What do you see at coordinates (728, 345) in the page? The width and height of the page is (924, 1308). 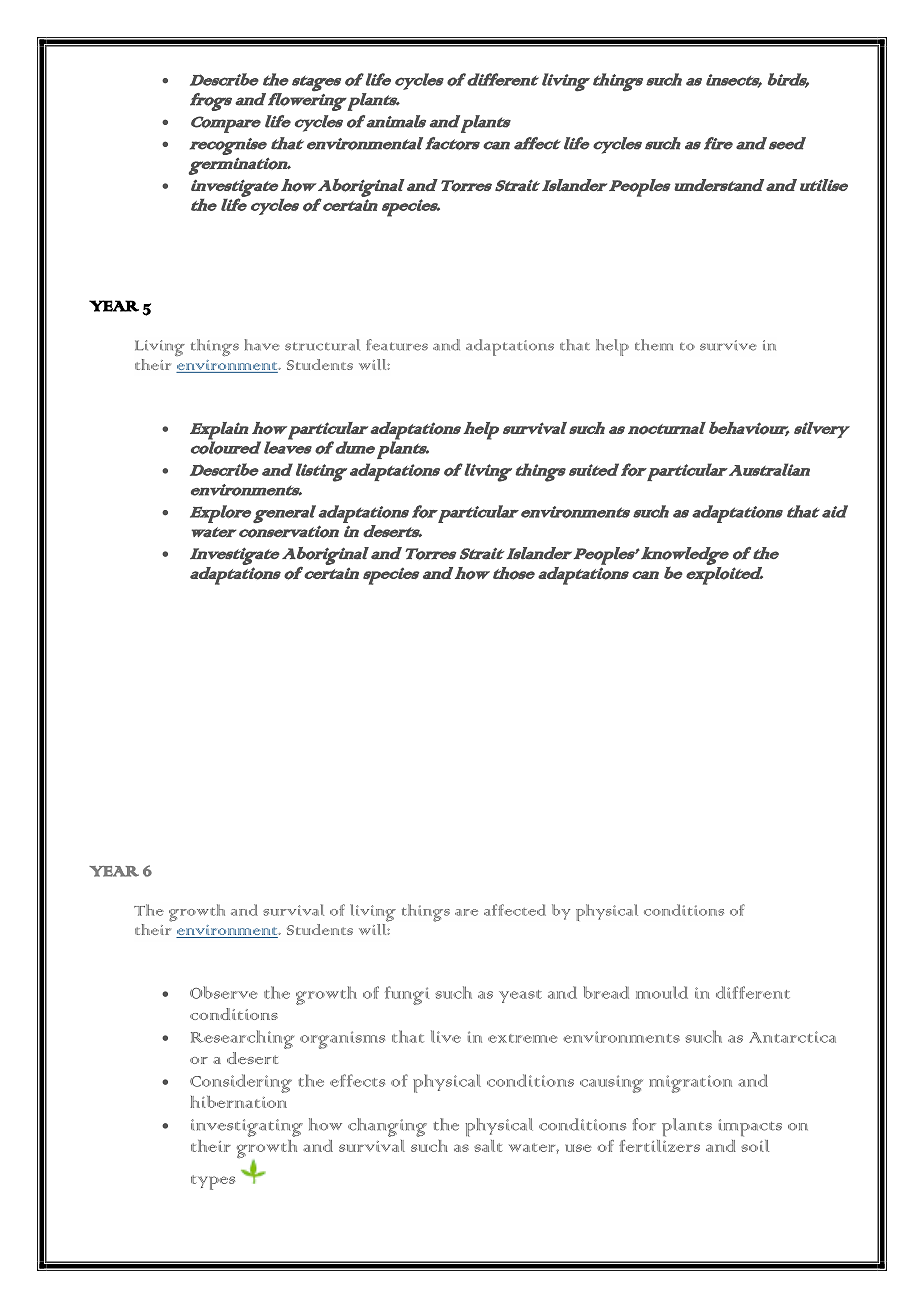 I see `survive` at bounding box center [728, 345].
